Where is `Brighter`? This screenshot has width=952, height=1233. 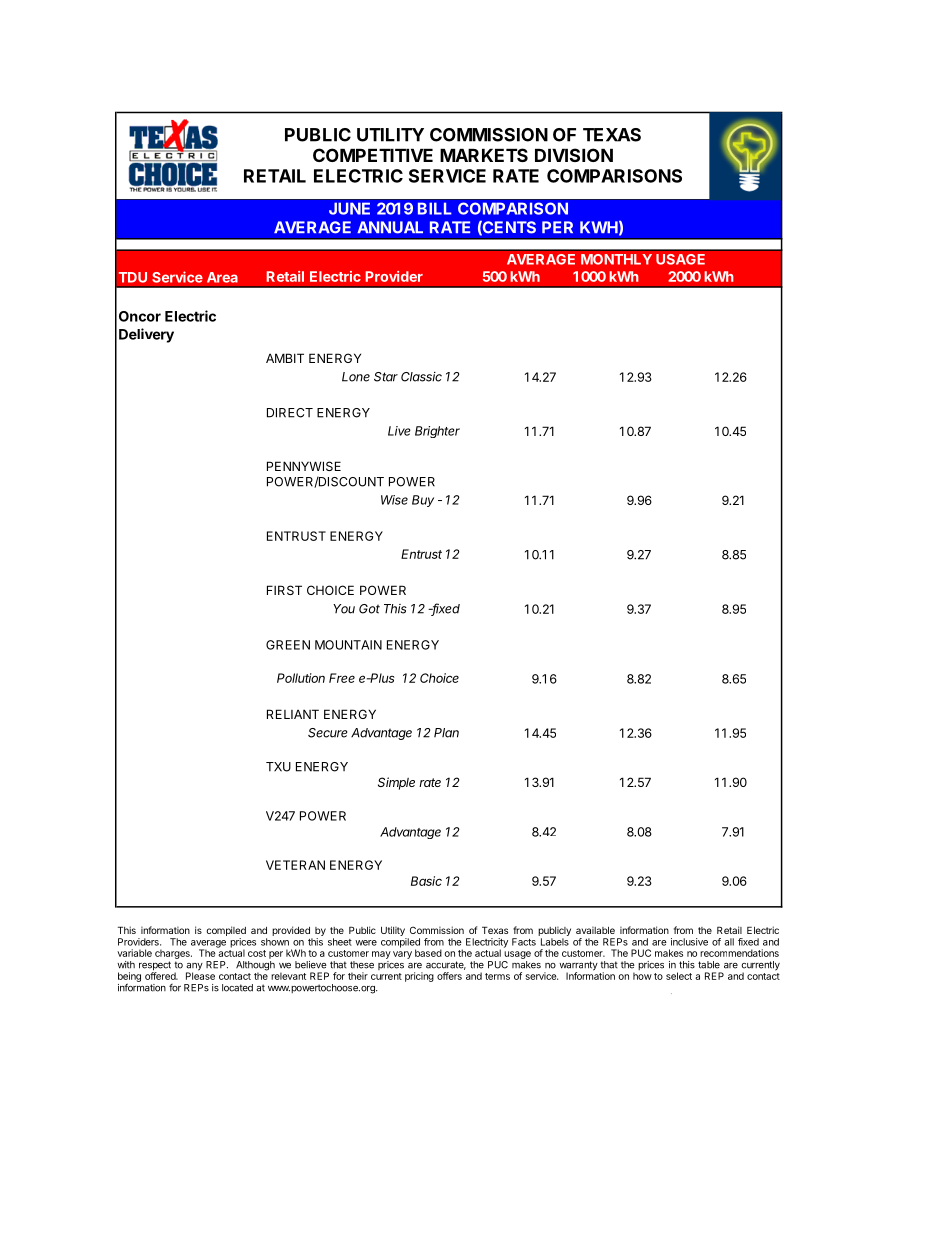 Brighter is located at coordinates (437, 432).
